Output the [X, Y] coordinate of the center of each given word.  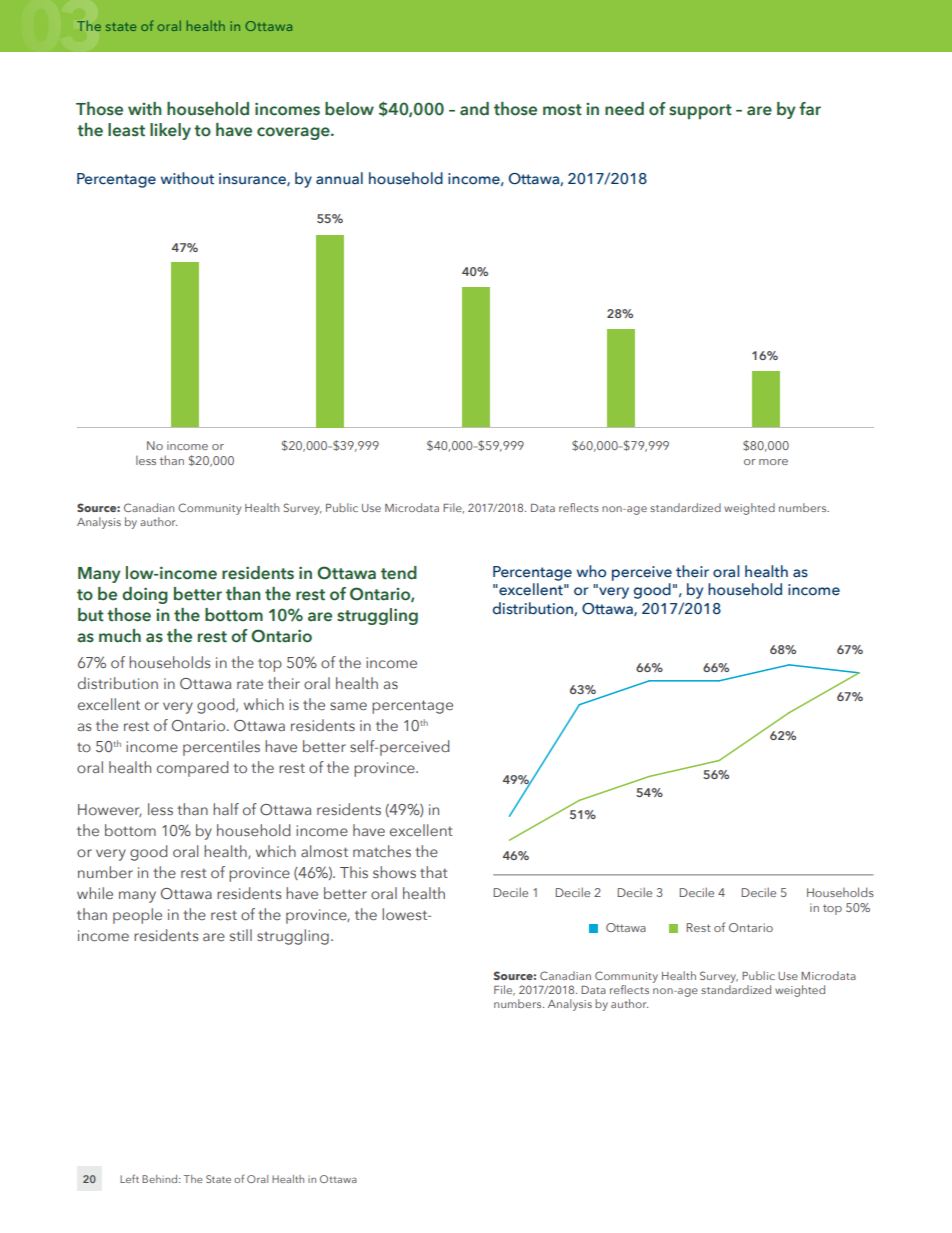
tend [399, 573]
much [120, 636]
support [700, 111]
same [348, 706]
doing [145, 595]
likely [170, 131]
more [773, 462]
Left [129, 1178]
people [137, 916]
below [349, 109]
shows [394, 872]
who [591, 571]
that [434, 872]
